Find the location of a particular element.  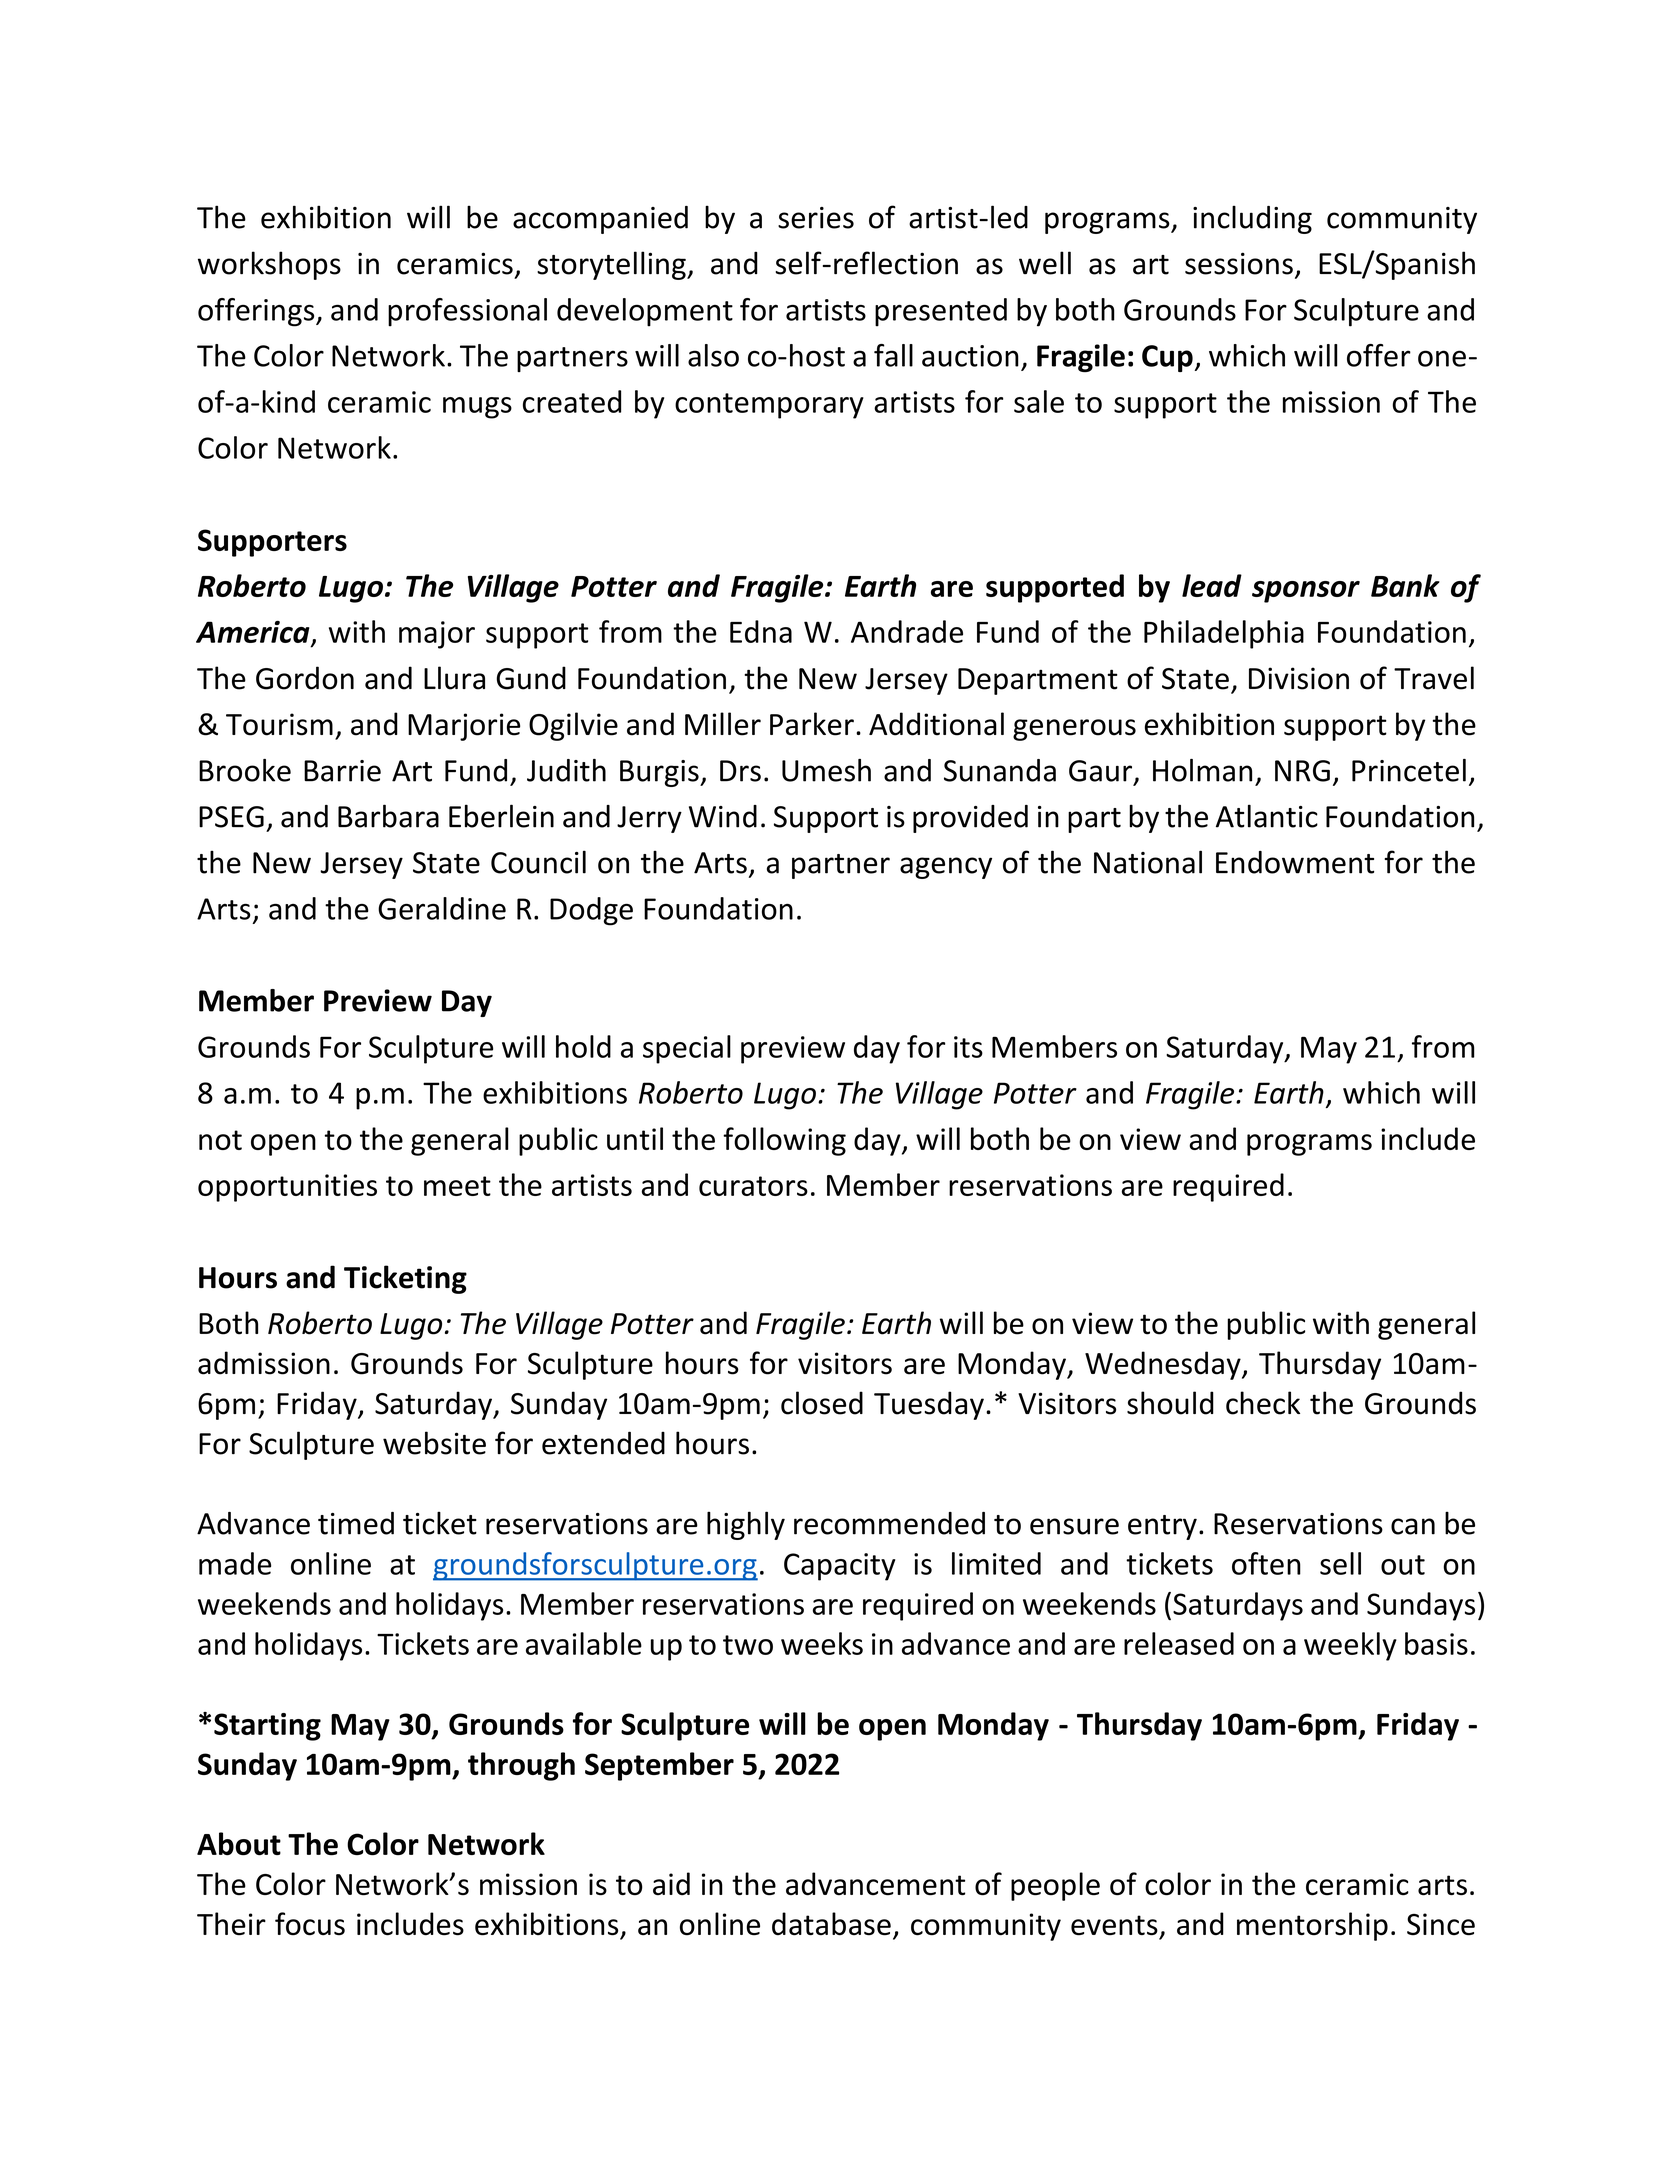

Endowment is located at coordinates (1295, 862).
